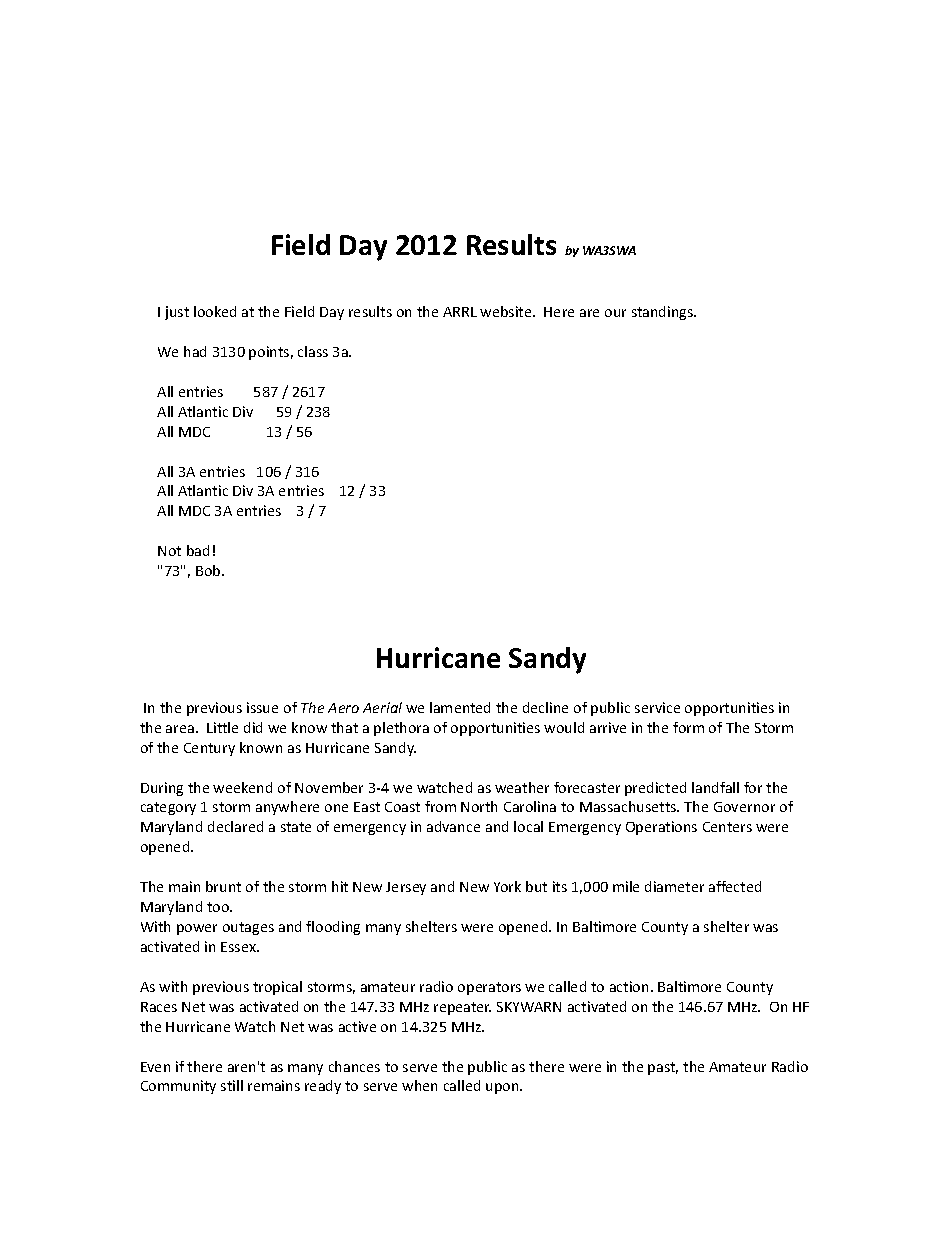 Image resolution: width=952 pixels, height=1233 pixels. What do you see at coordinates (262, 707) in the screenshot?
I see `issue` at bounding box center [262, 707].
